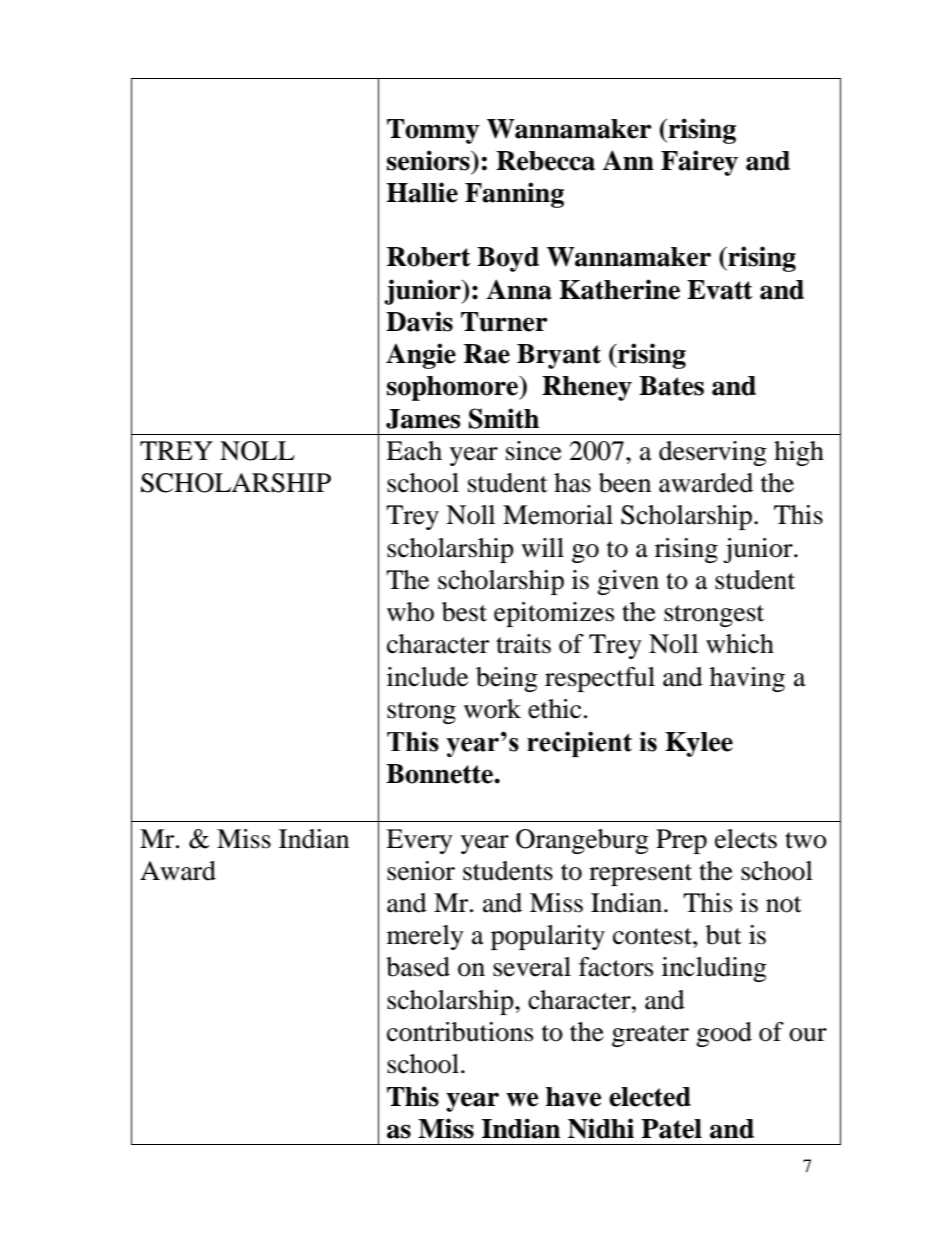 The width and height of the image is (952, 1233). What do you see at coordinates (784, 904) in the image?
I see `not` at bounding box center [784, 904].
